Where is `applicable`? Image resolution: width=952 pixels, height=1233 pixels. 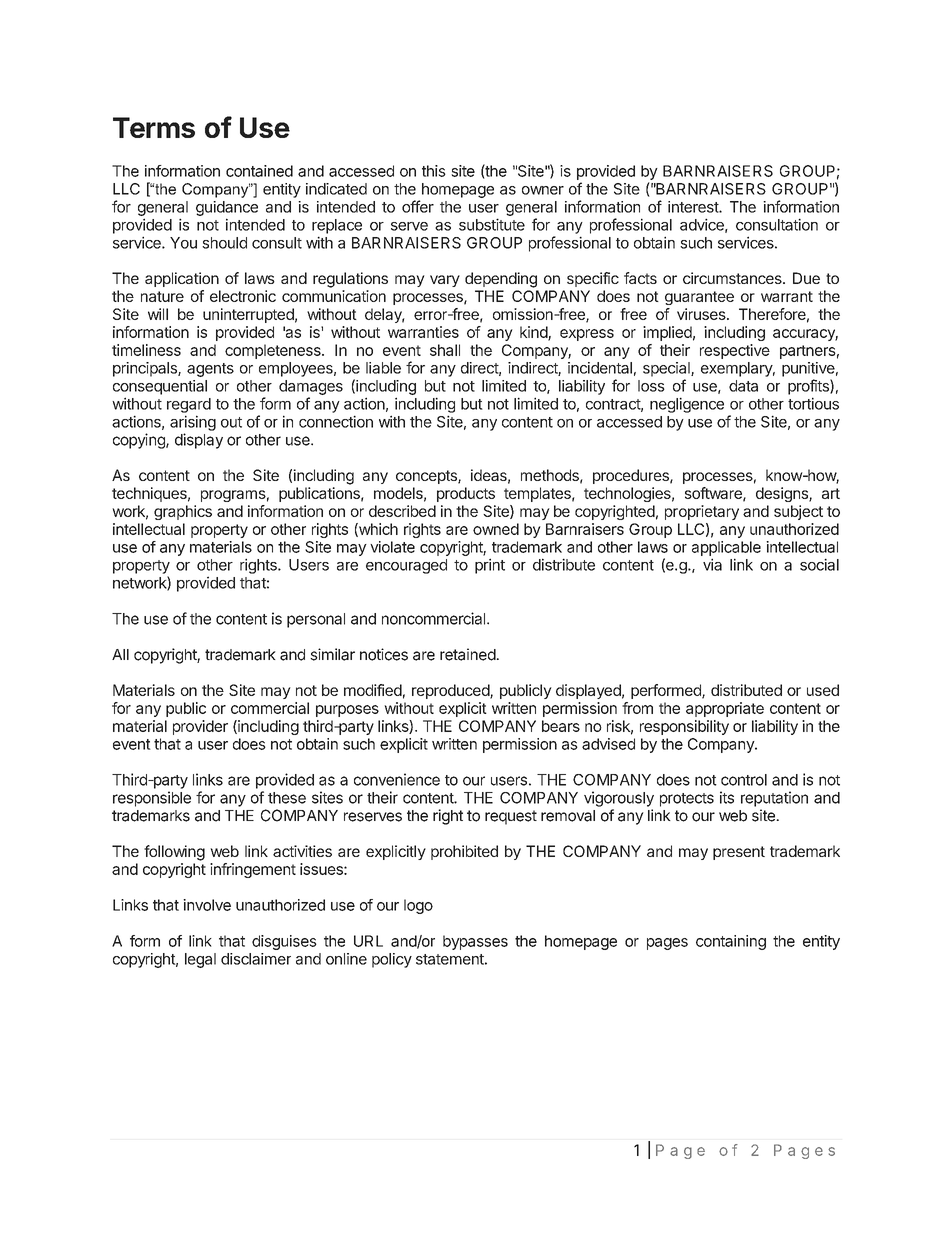
applicable is located at coordinates (726, 548).
